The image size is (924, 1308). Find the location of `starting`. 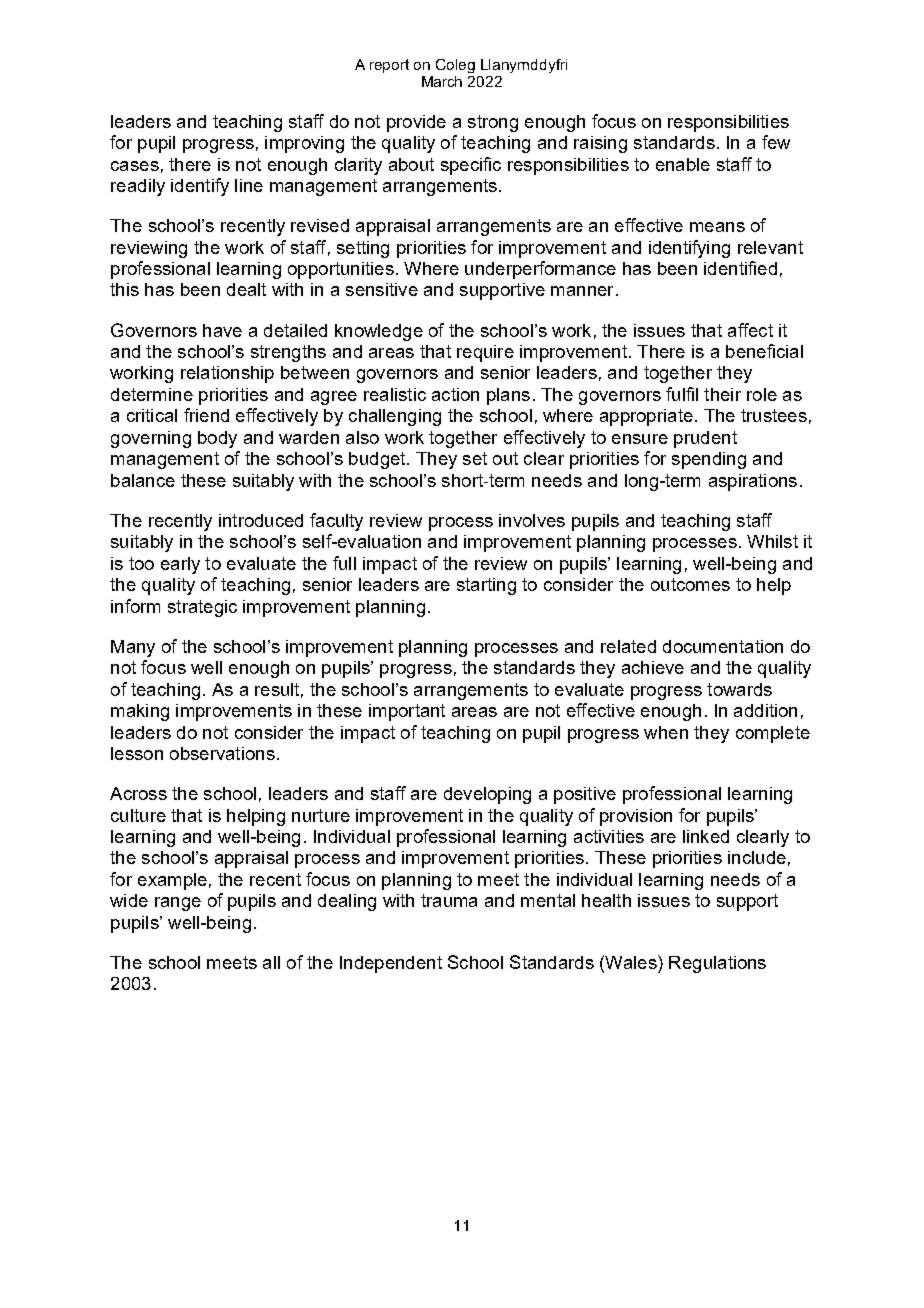

starting is located at coordinates (486, 586).
